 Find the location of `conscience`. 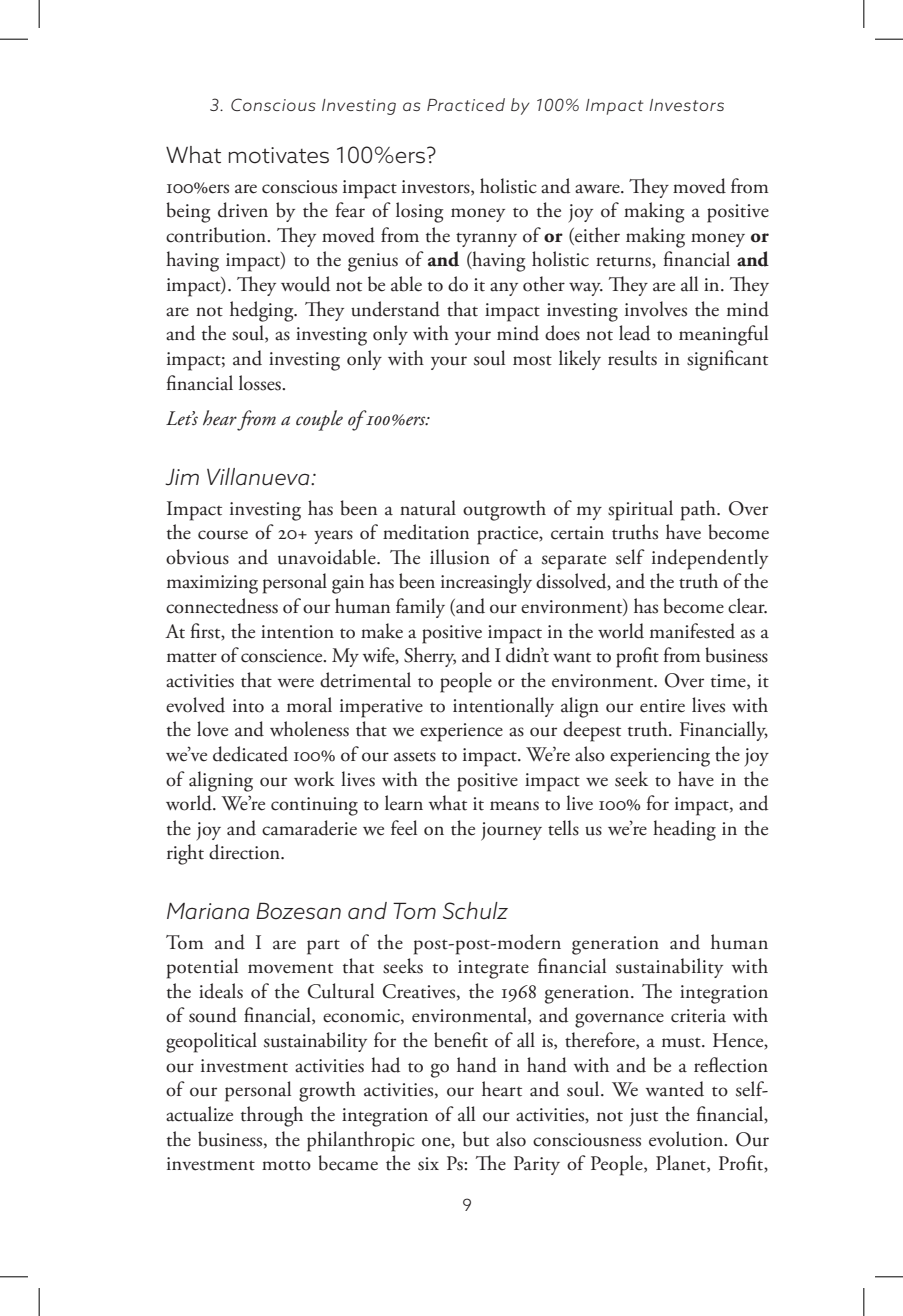

conscience is located at coordinates (283, 656).
